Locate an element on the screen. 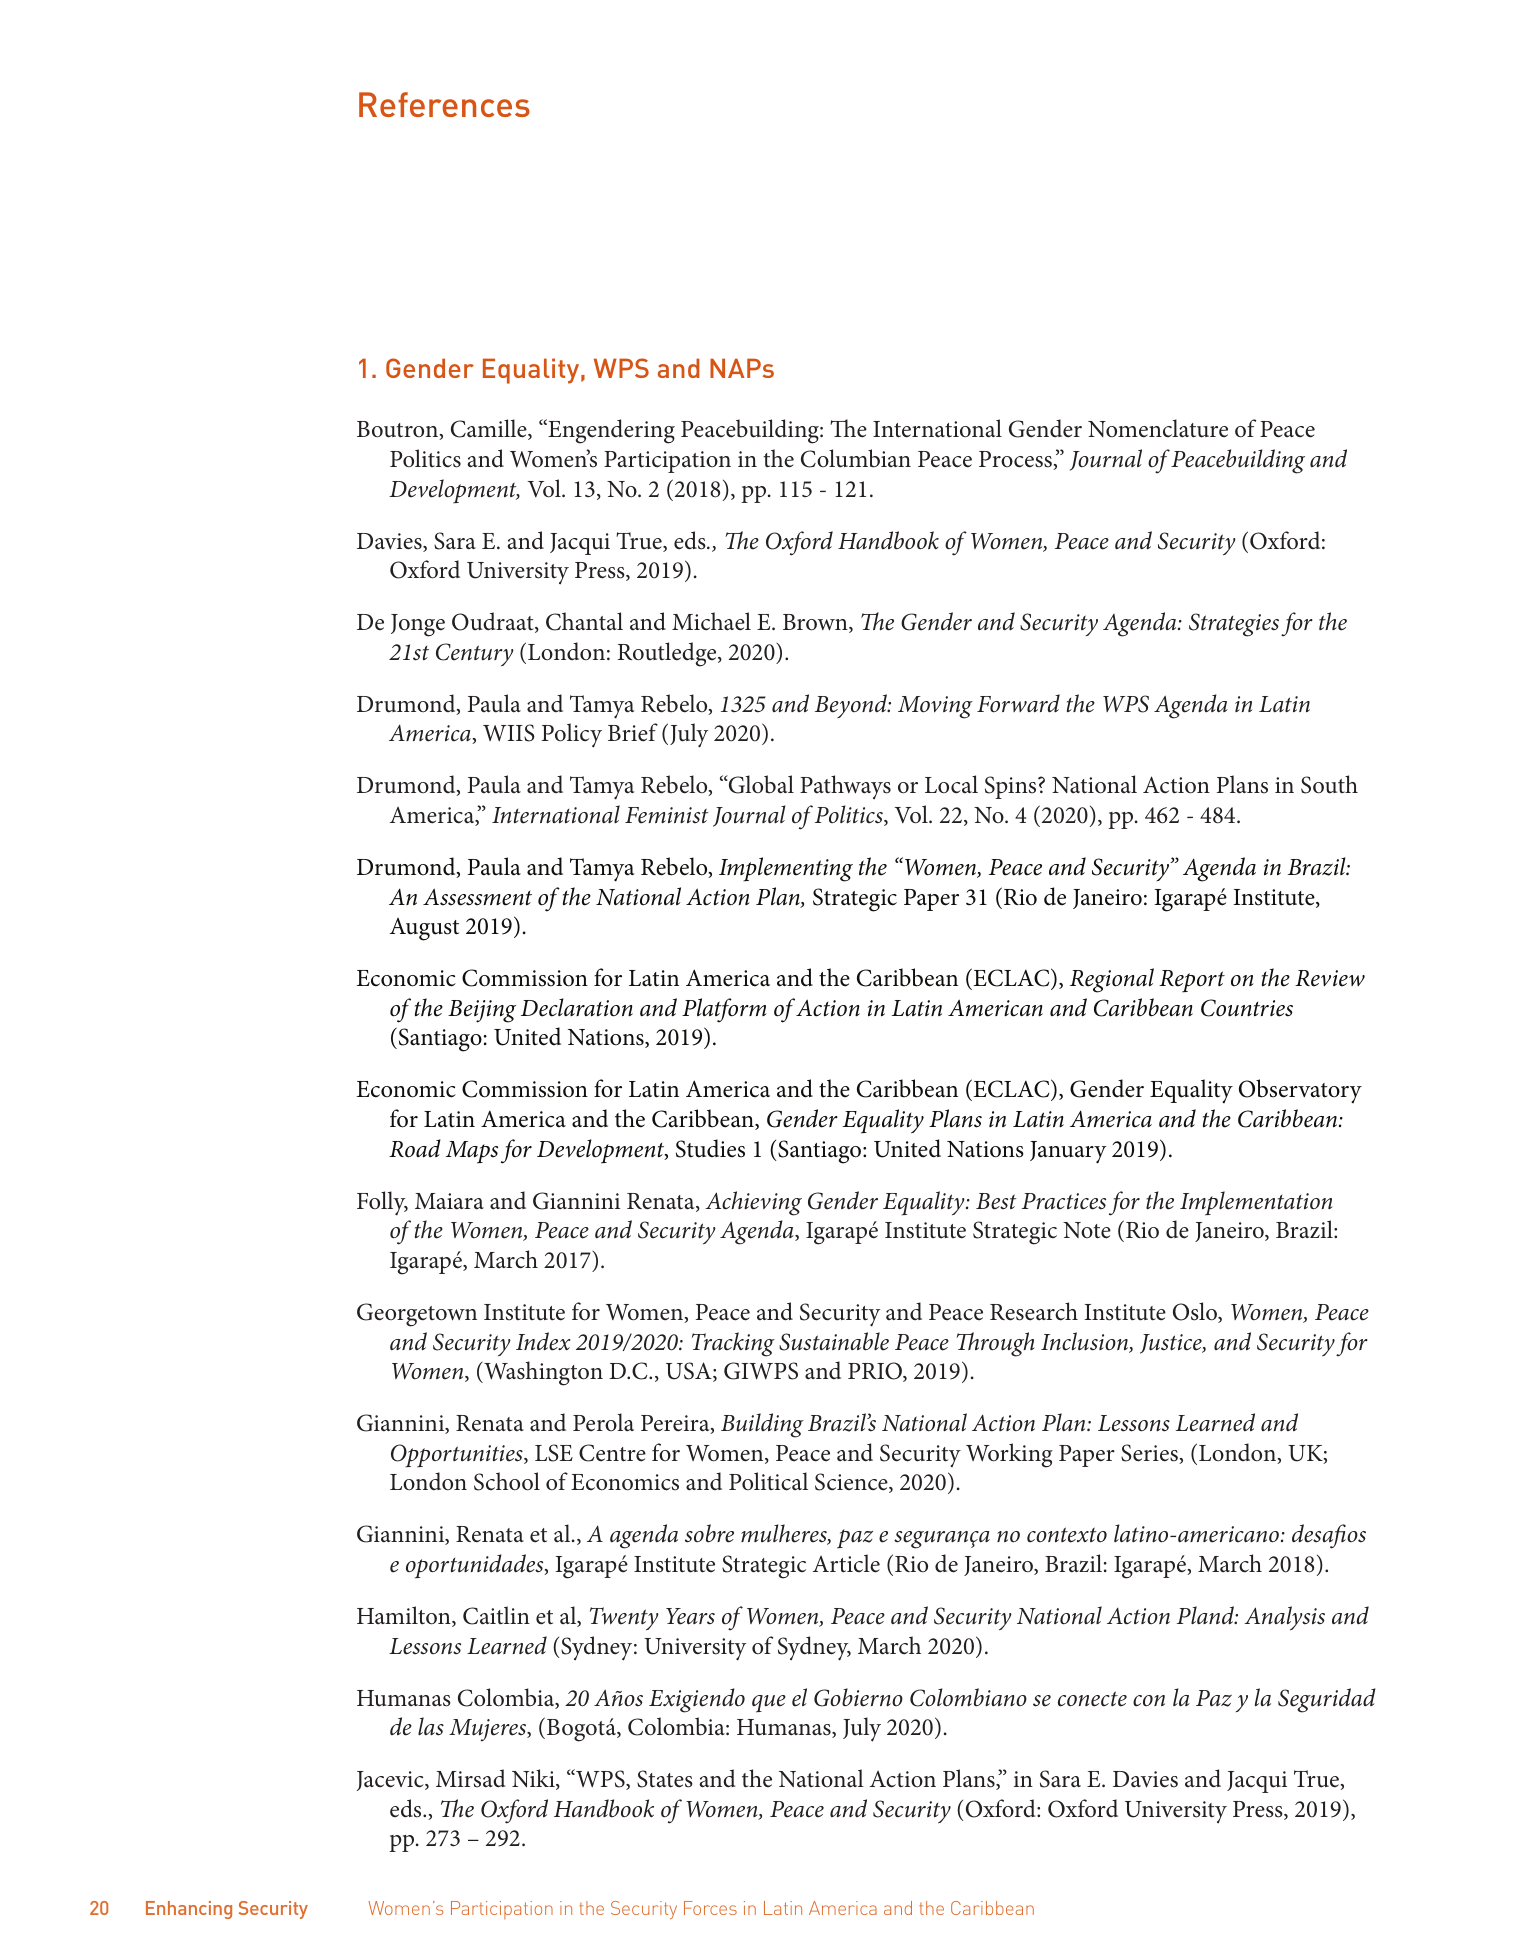 Image resolution: width=1513 pixels, height=1958 pixels. Report is located at coordinates (1192, 981).
